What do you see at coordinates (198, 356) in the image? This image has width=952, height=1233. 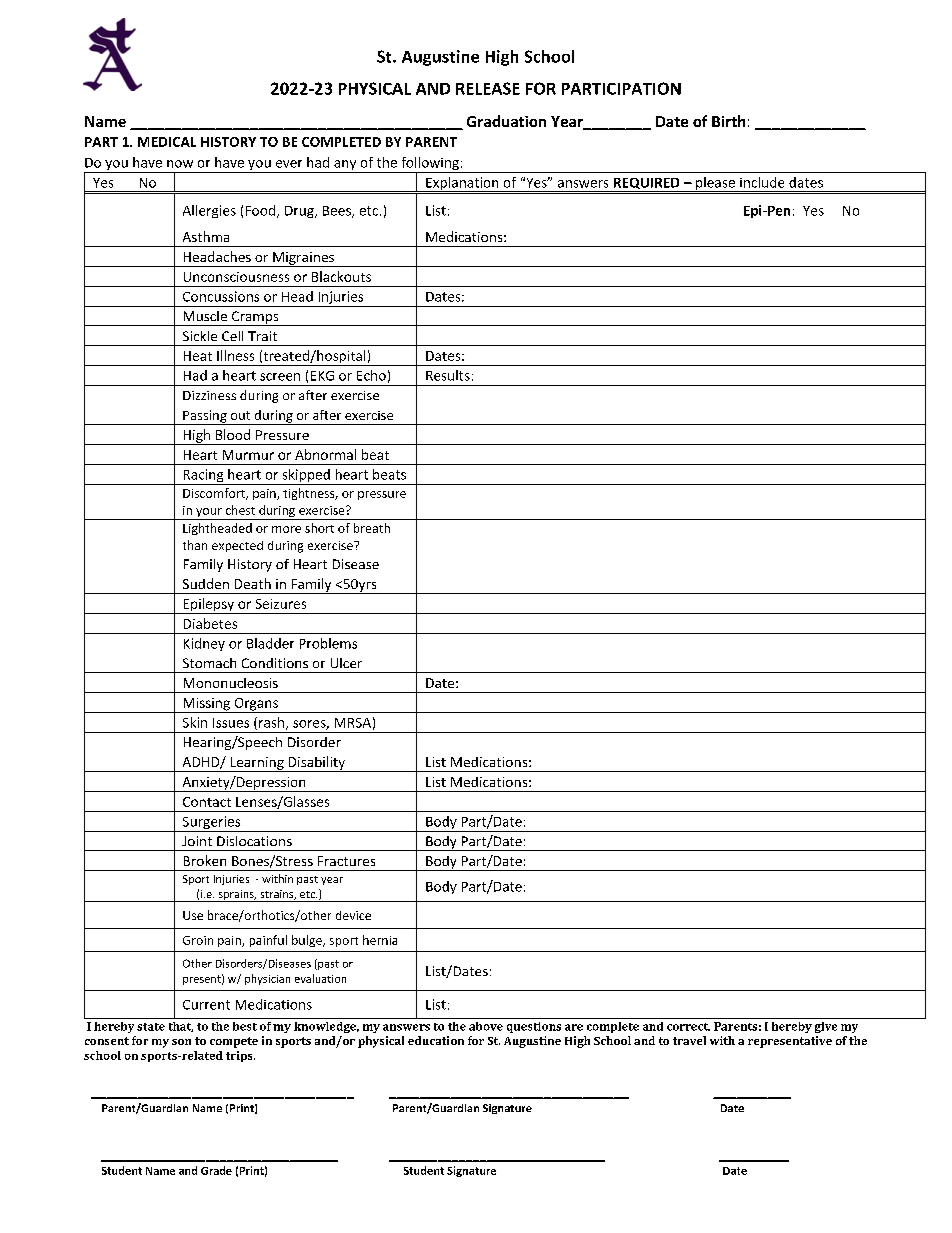 I see `Heat` at bounding box center [198, 356].
